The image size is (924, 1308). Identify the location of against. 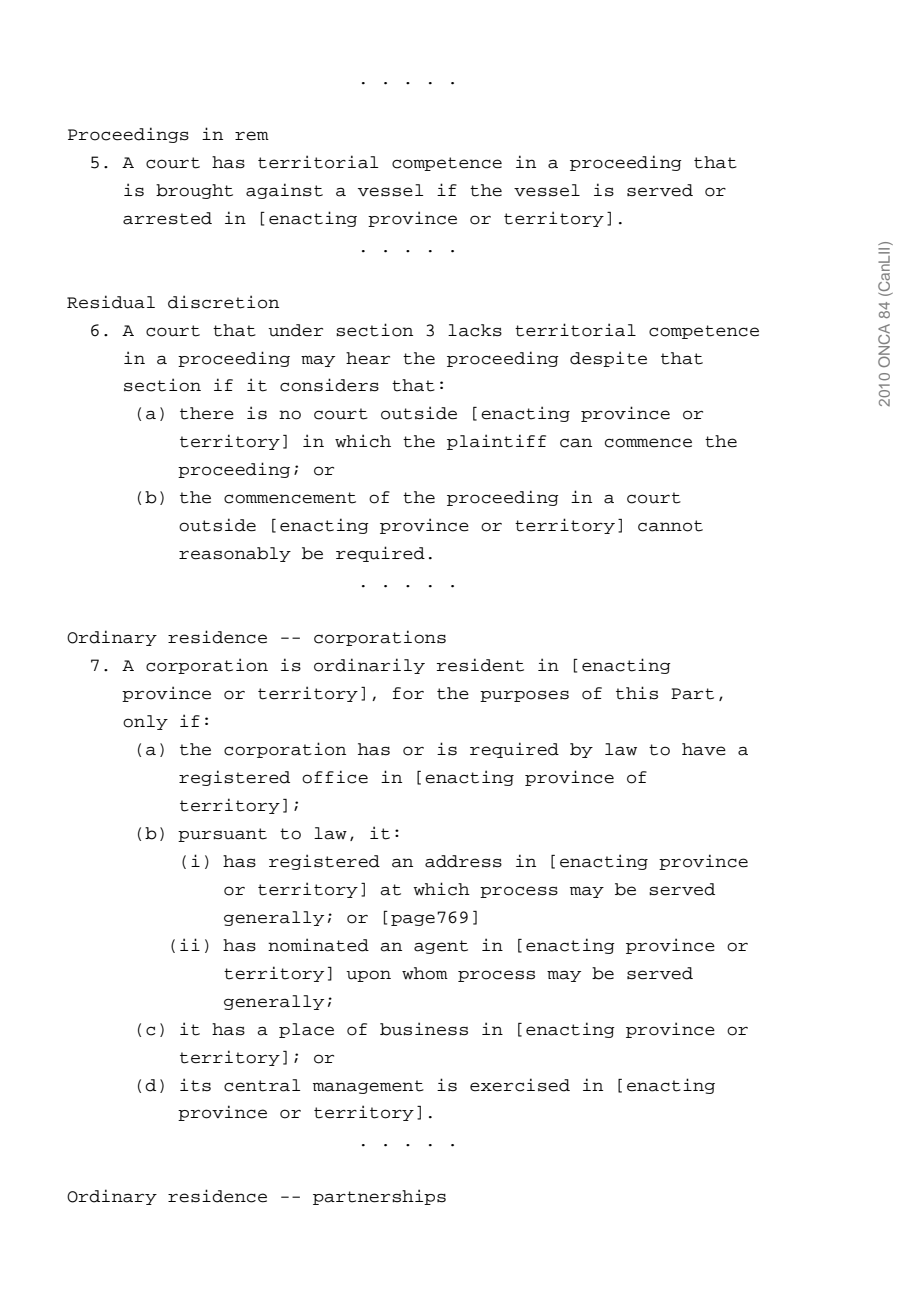
(284, 191).
